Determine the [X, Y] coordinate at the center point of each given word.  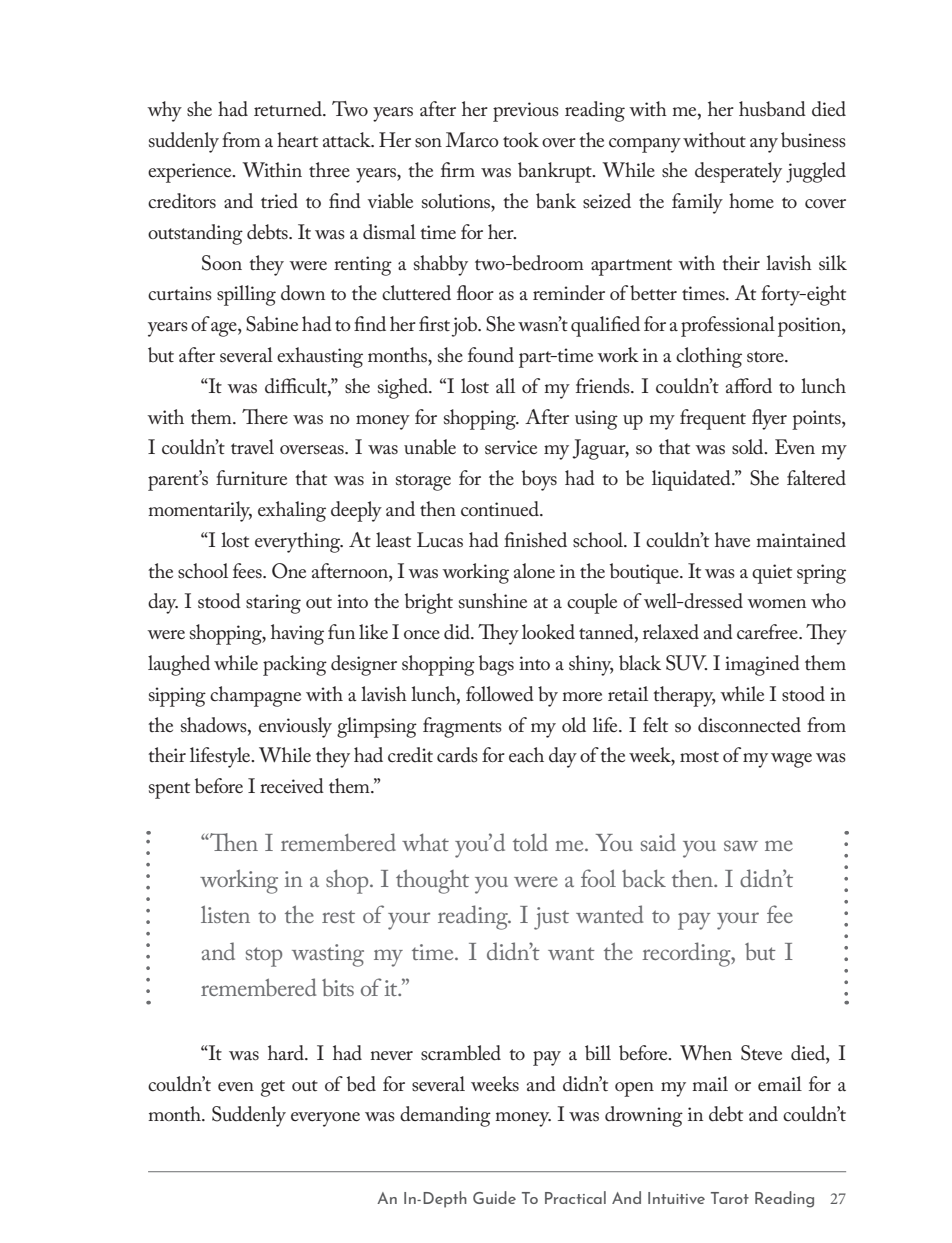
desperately [738, 172]
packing [295, 665]
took [521, 139]
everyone [325, 1119]
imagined [762, 665]
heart [297, 139]
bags [496, 665]
